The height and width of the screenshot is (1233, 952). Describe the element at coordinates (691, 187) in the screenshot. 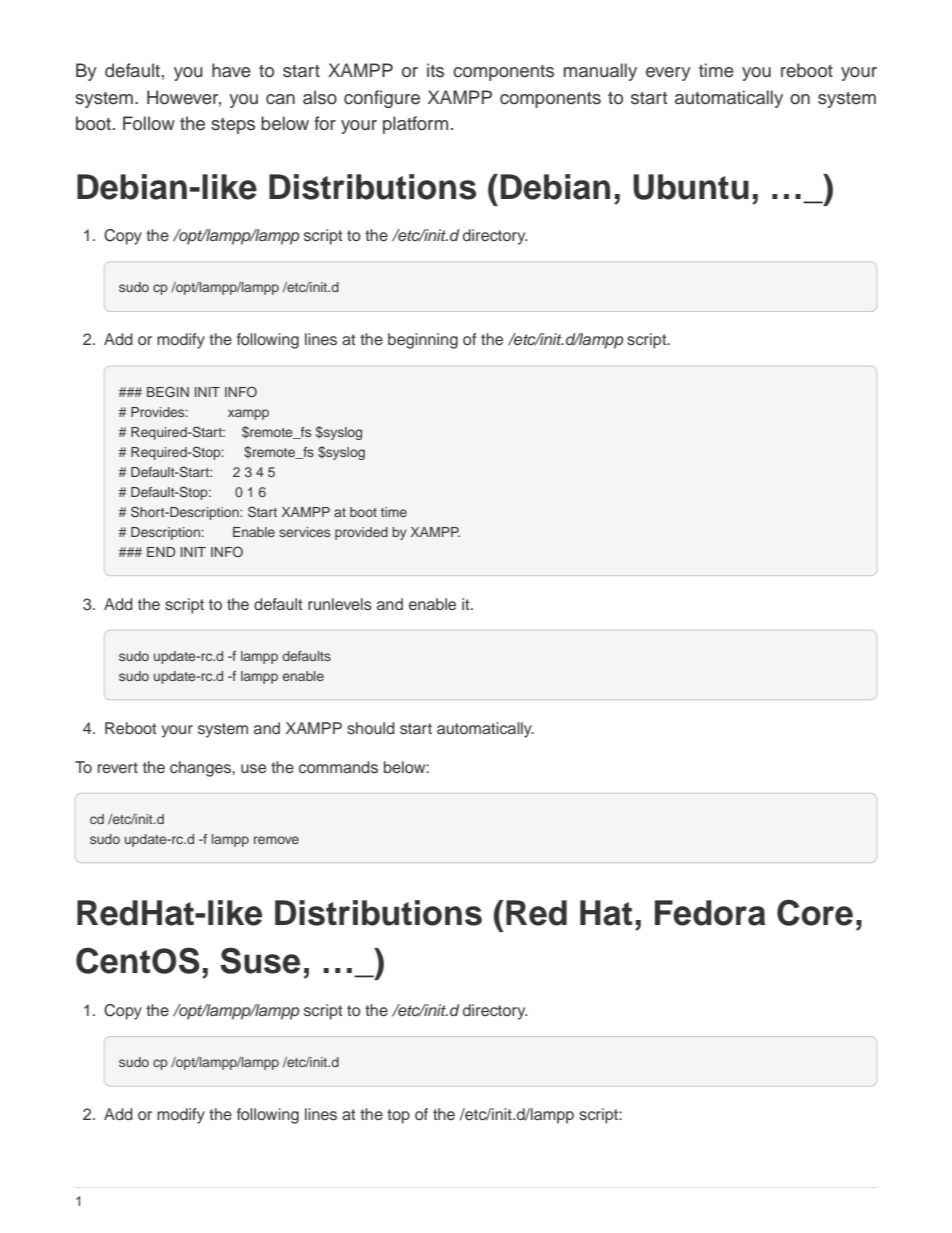

I see `Ubuntu` at that location.
